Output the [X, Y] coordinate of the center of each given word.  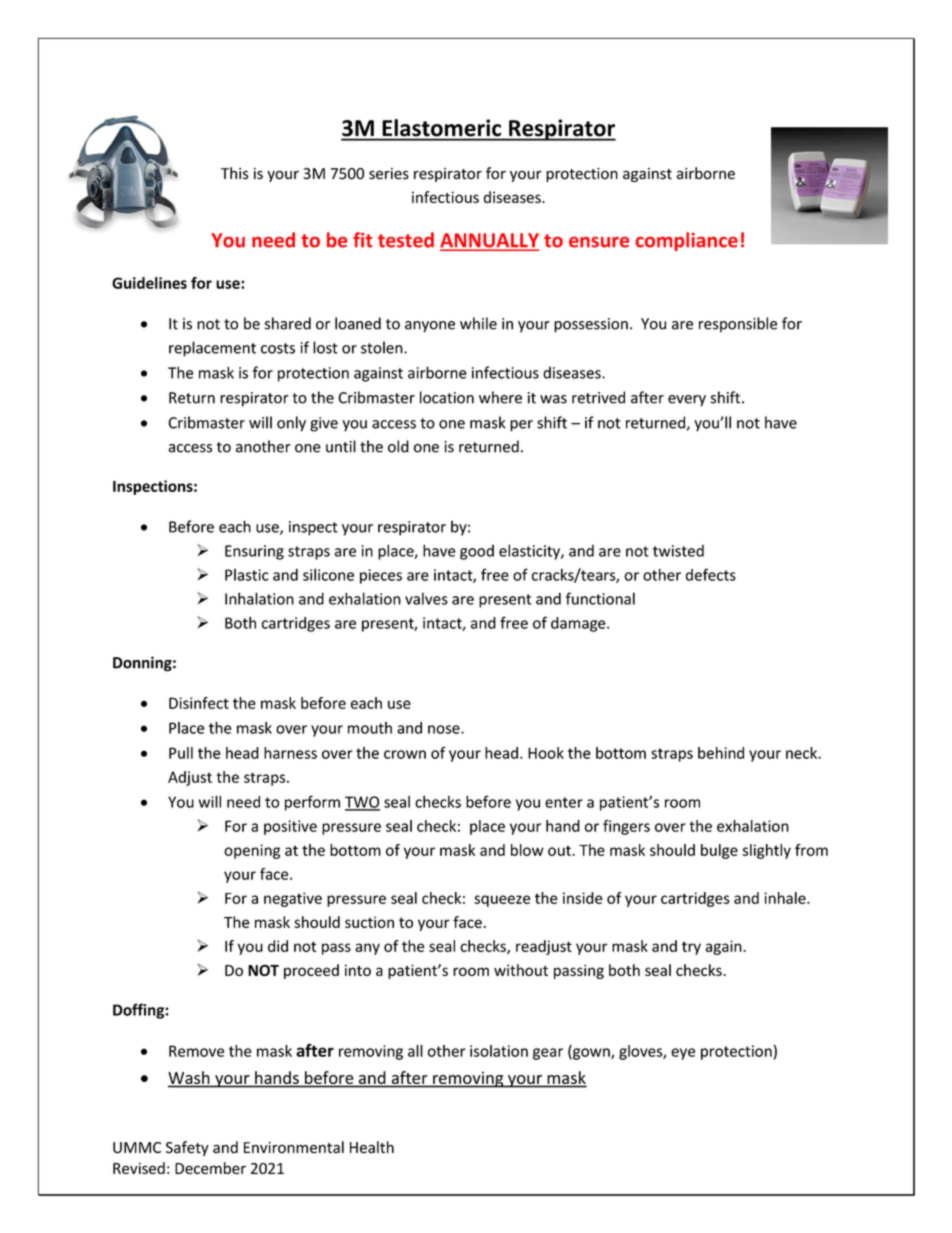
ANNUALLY [489, 241]
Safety [187, 1148]
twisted [678, 550]
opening [252, 851]
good [477, 552]
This [235, 173]
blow [527, 850]
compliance [687, 241]
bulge [719, 851]
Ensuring [254, 552]
